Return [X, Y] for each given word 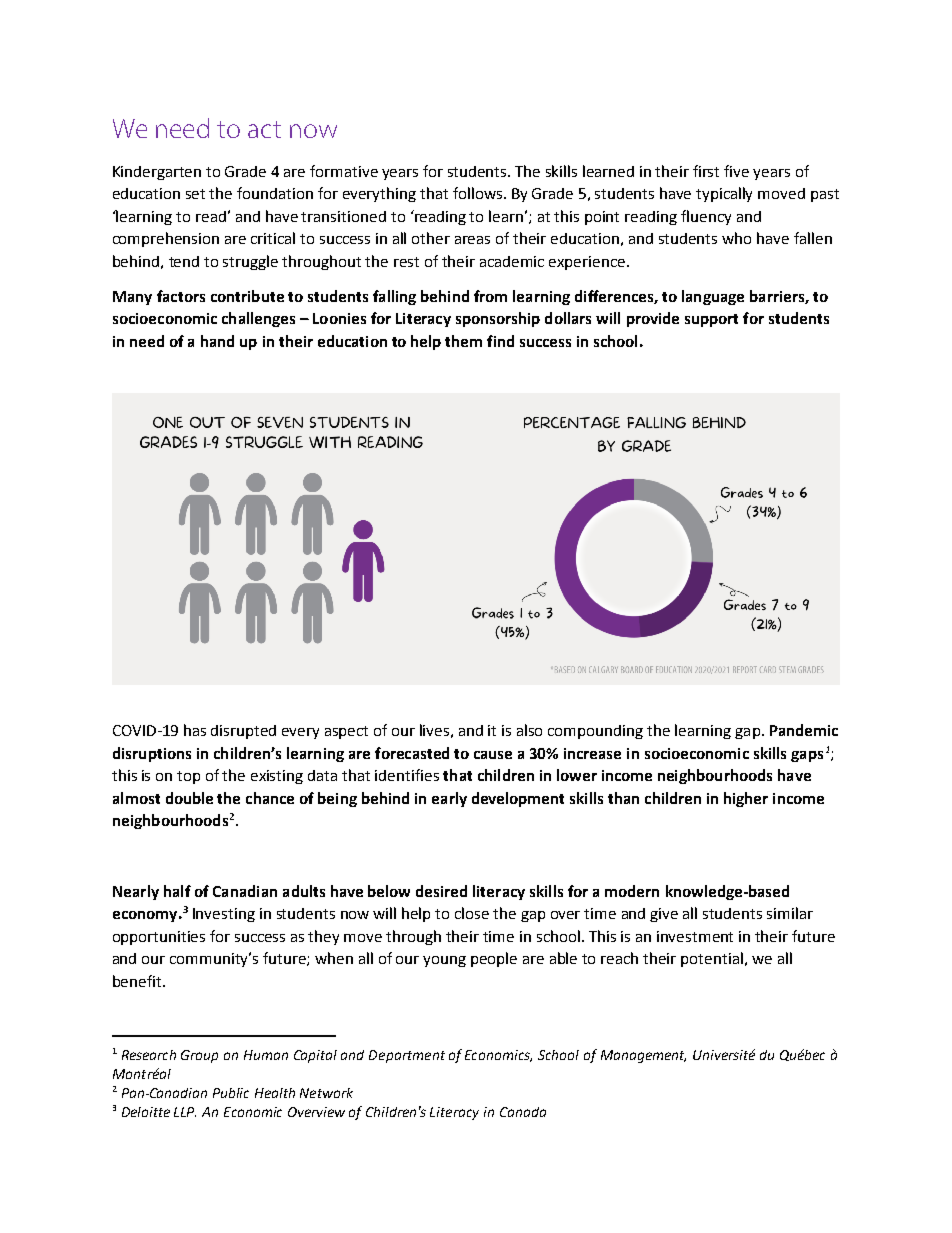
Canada [523, 1112]
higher [746, 799]
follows [479, 193]
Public [231, 1093]
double [189, 798]
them [463, 341]
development [518, 799]
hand [217, 341]
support [711, 320]
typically [724, 194]
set [195, 194]
